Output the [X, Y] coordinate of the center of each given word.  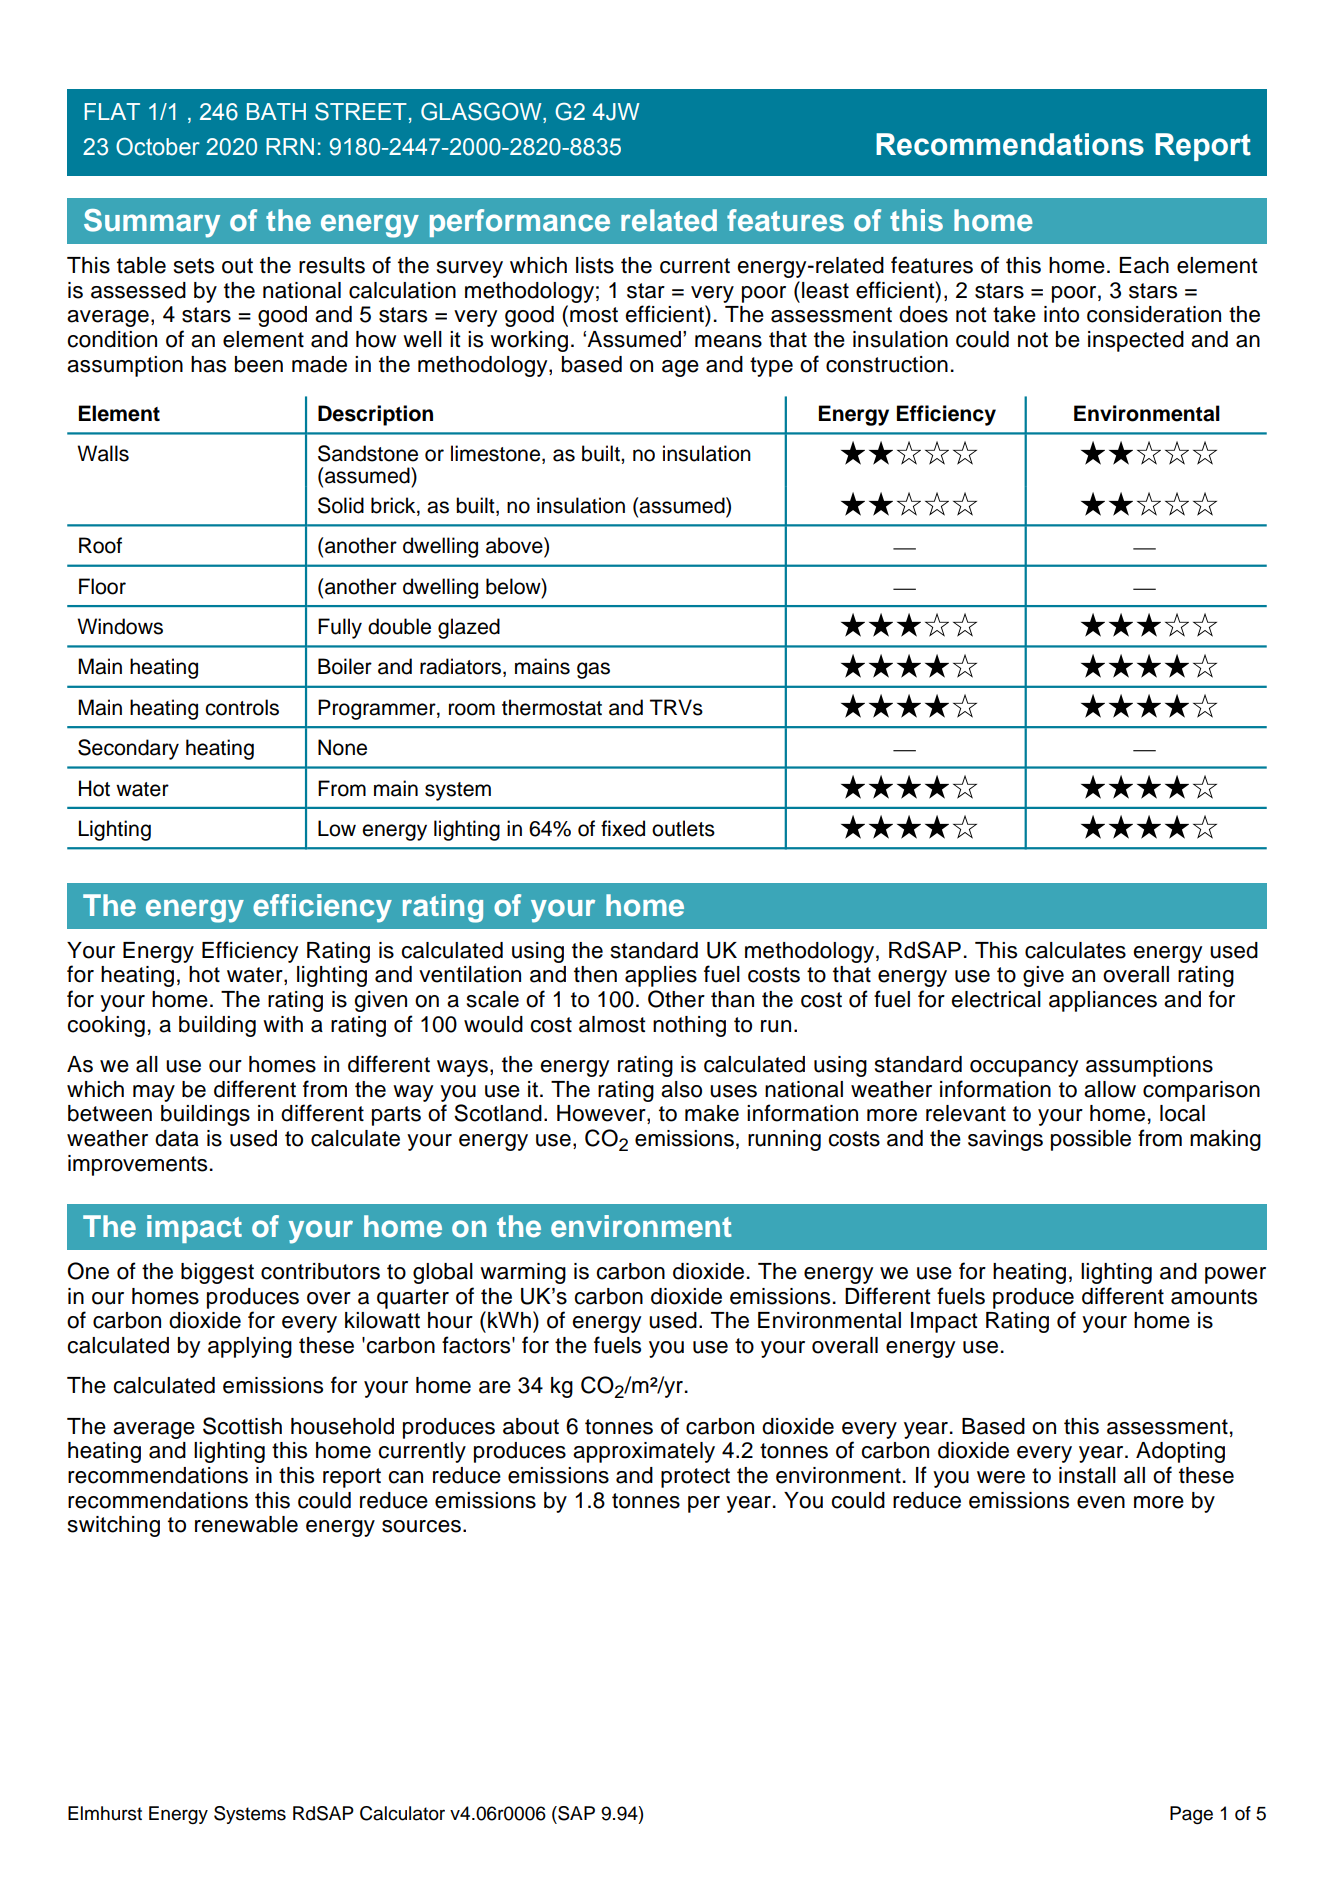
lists [595, 265]
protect [695, 1478]
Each [1144, 265]
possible [1091, 1140]
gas [593, 670]
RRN [290, 146]
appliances [1103, 1001]
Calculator [402, 1813]
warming [523, 1273]
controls [242, 707]
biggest [217, 1273]
